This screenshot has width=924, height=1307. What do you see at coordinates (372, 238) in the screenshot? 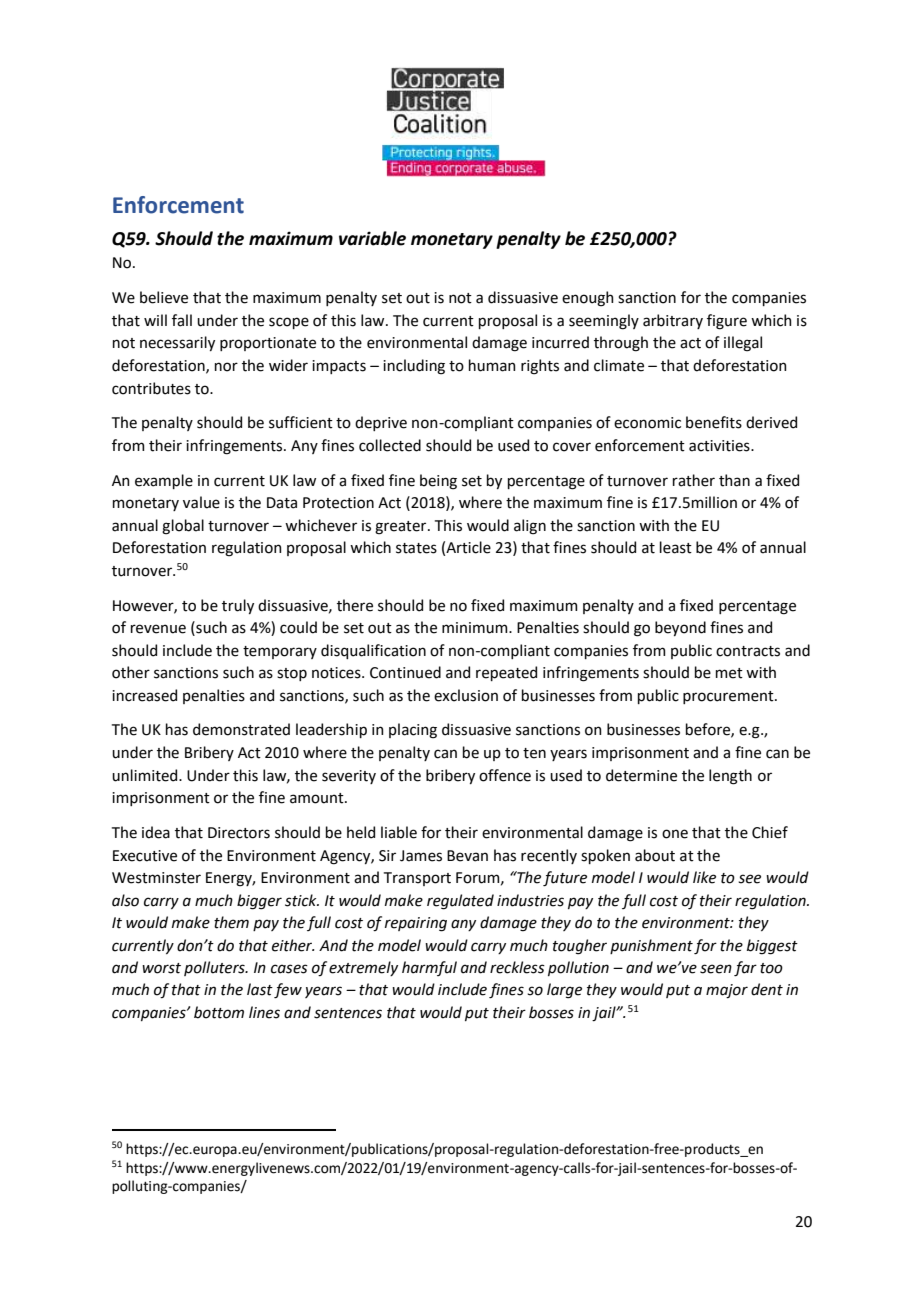
I see `variable` at bounding box center [372, 238].
